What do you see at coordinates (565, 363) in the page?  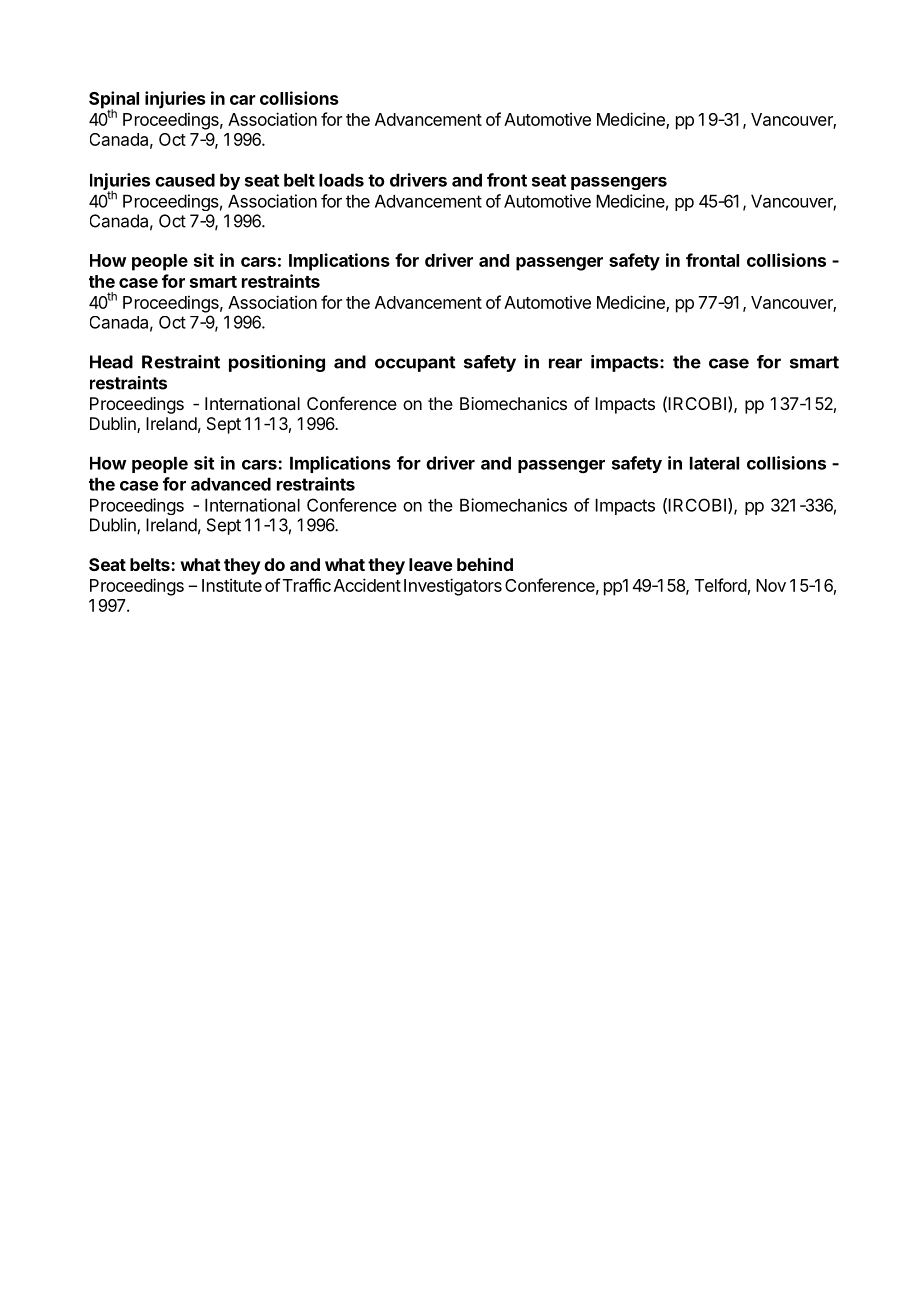 I see `rear` at bounding box center [565, 363].
